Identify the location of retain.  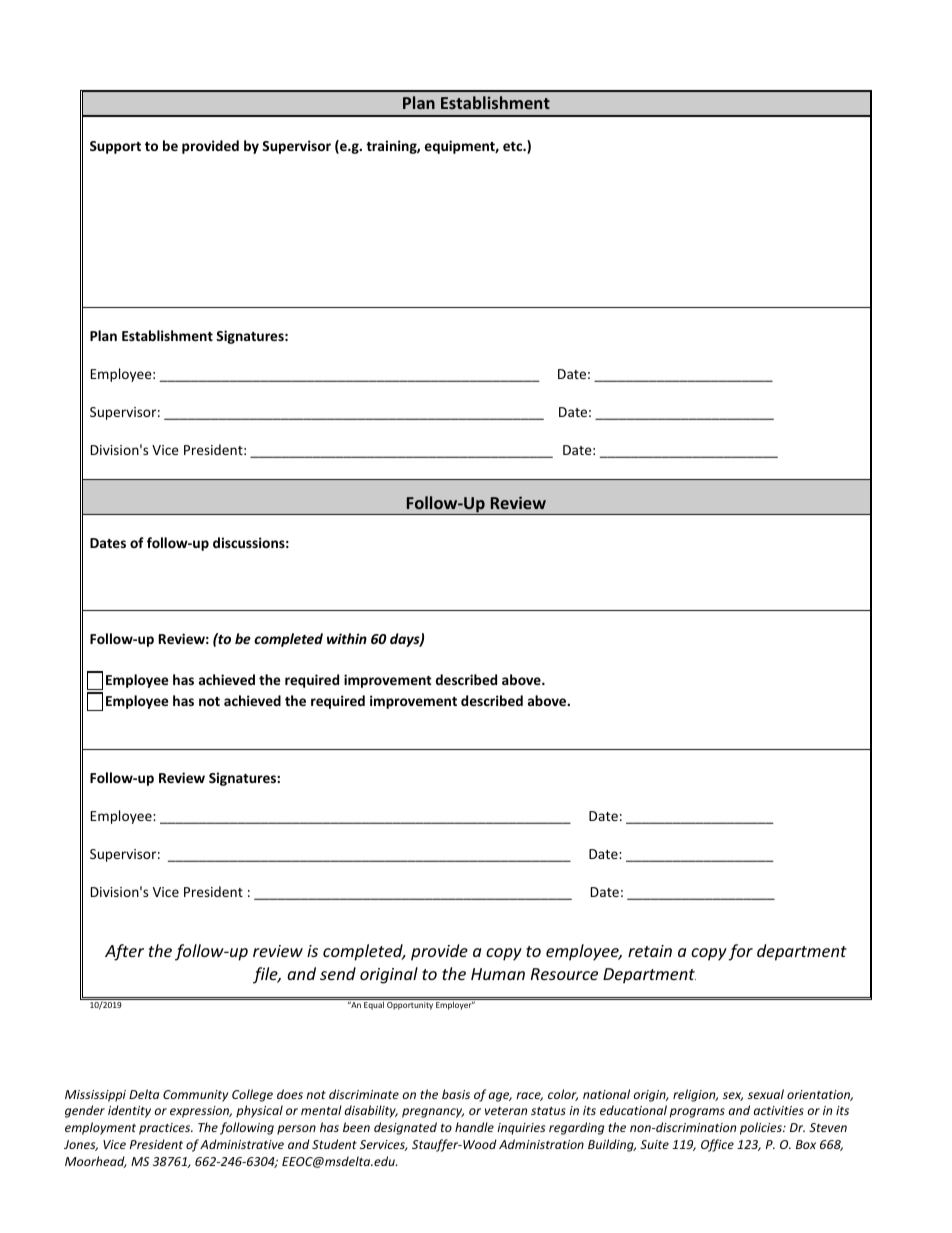
(650, 951).
